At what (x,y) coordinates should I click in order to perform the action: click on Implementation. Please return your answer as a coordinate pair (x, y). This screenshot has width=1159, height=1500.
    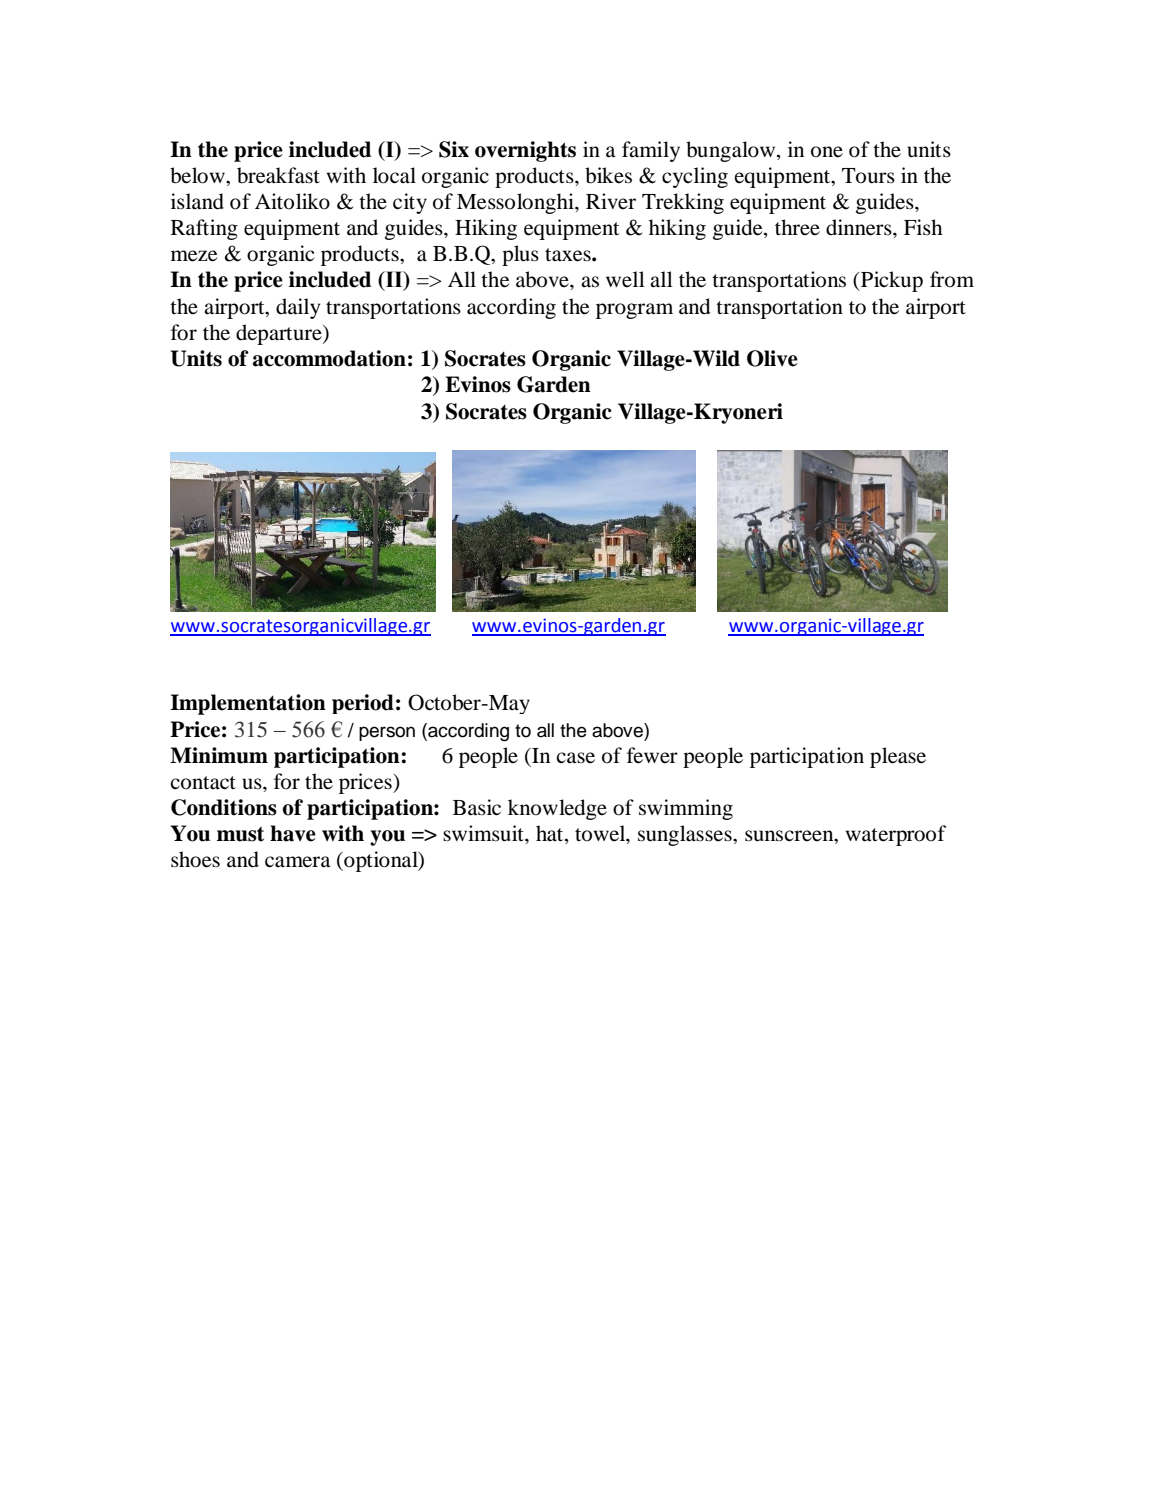
    Looking at the image, I should click on (248, 704).
